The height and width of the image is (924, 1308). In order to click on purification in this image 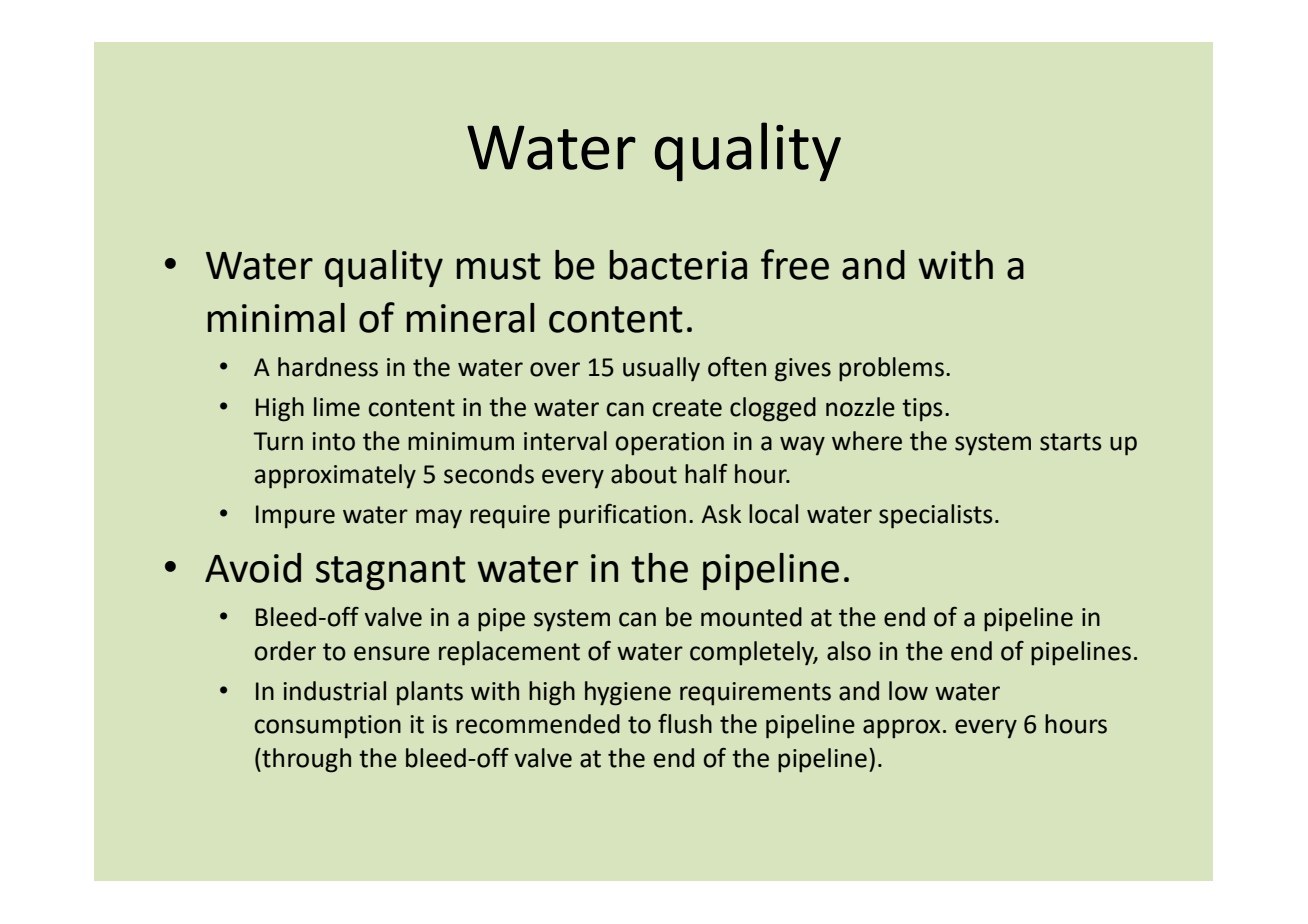, I will do `click(622, 516)`.
